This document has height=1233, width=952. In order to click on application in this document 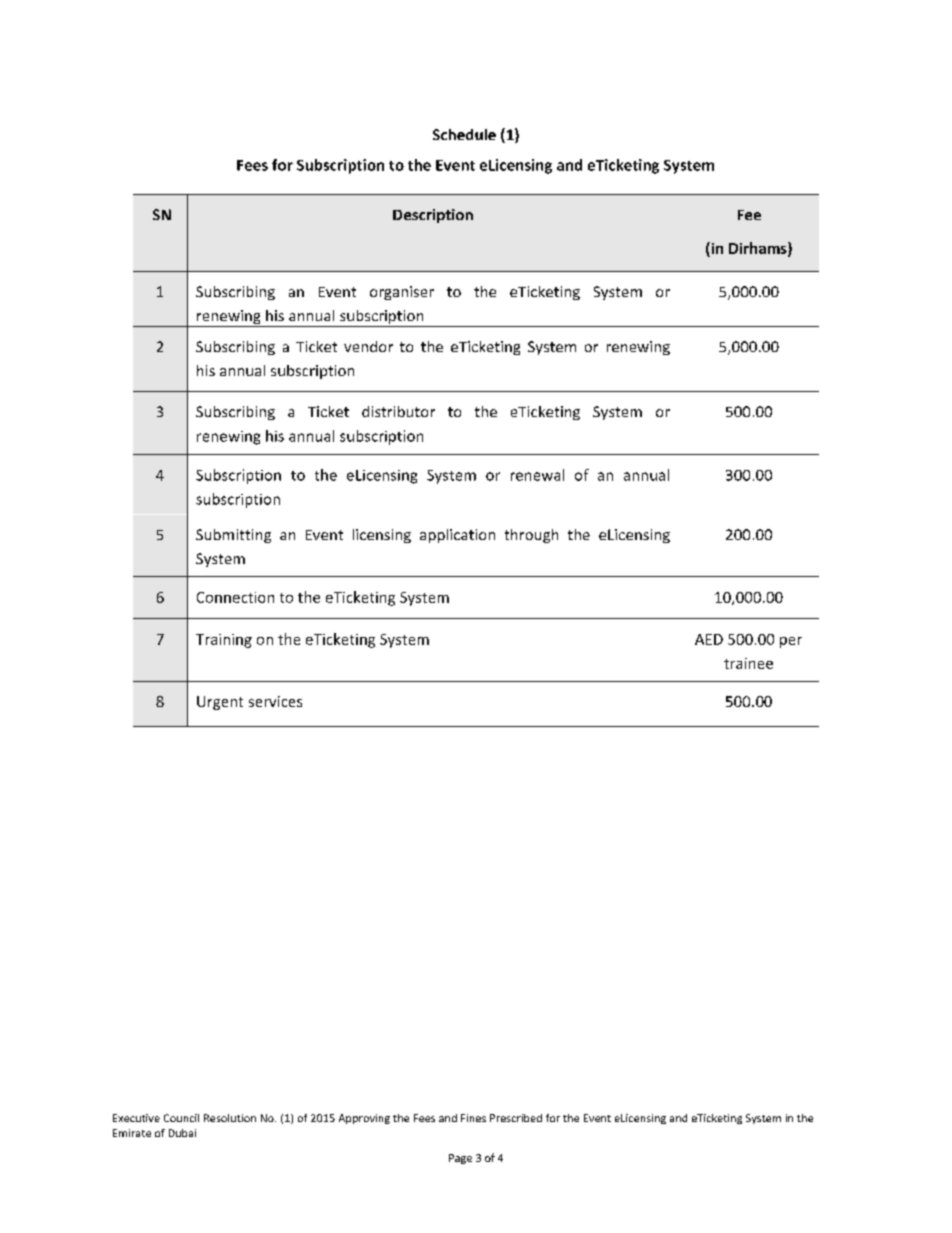, I will do `click(457, 536)`.
